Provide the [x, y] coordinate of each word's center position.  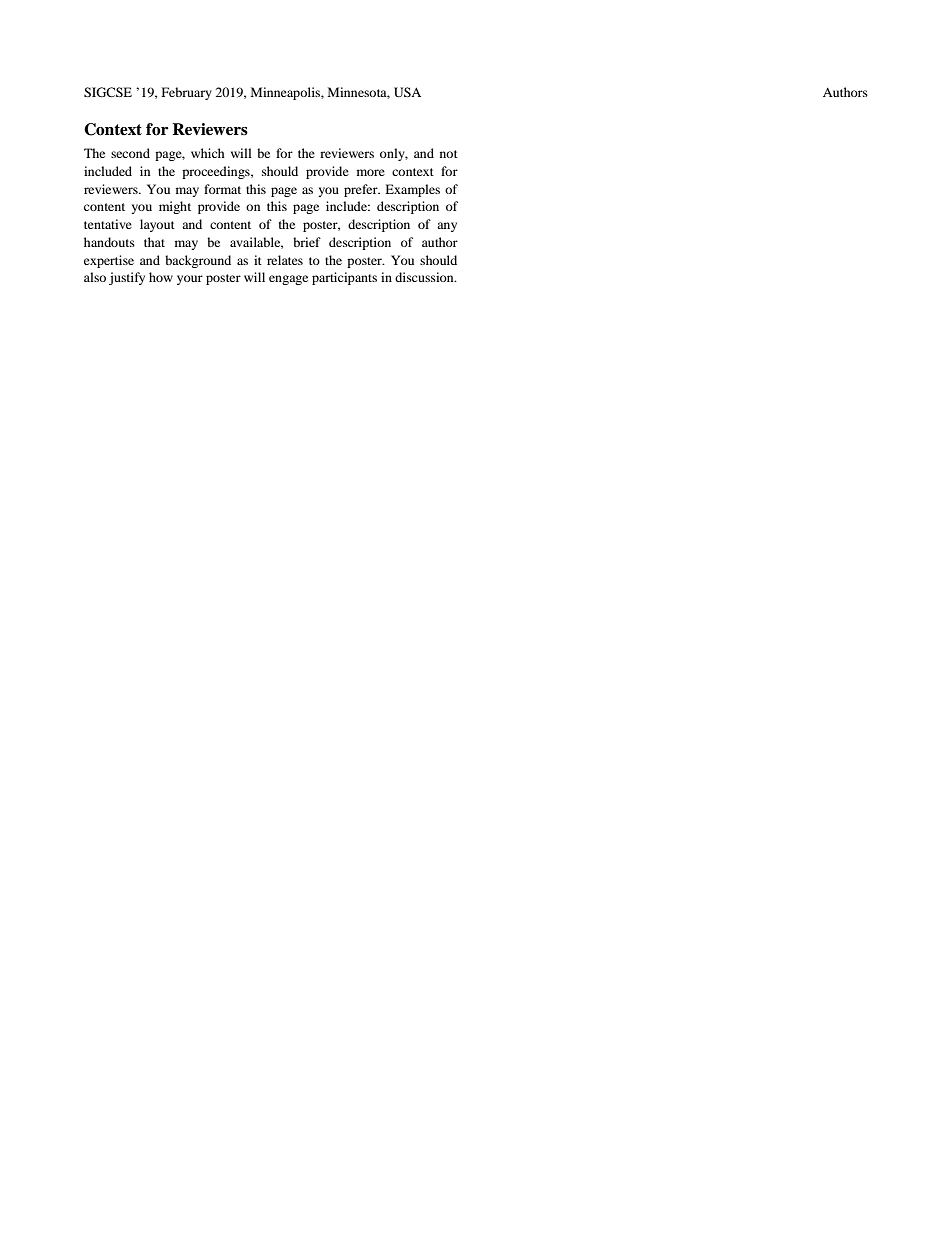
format [222, 189]
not [449, 154]
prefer [362, 190]
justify [127, 278]
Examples [412, 190]
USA [407, 92]
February [187, 93]
